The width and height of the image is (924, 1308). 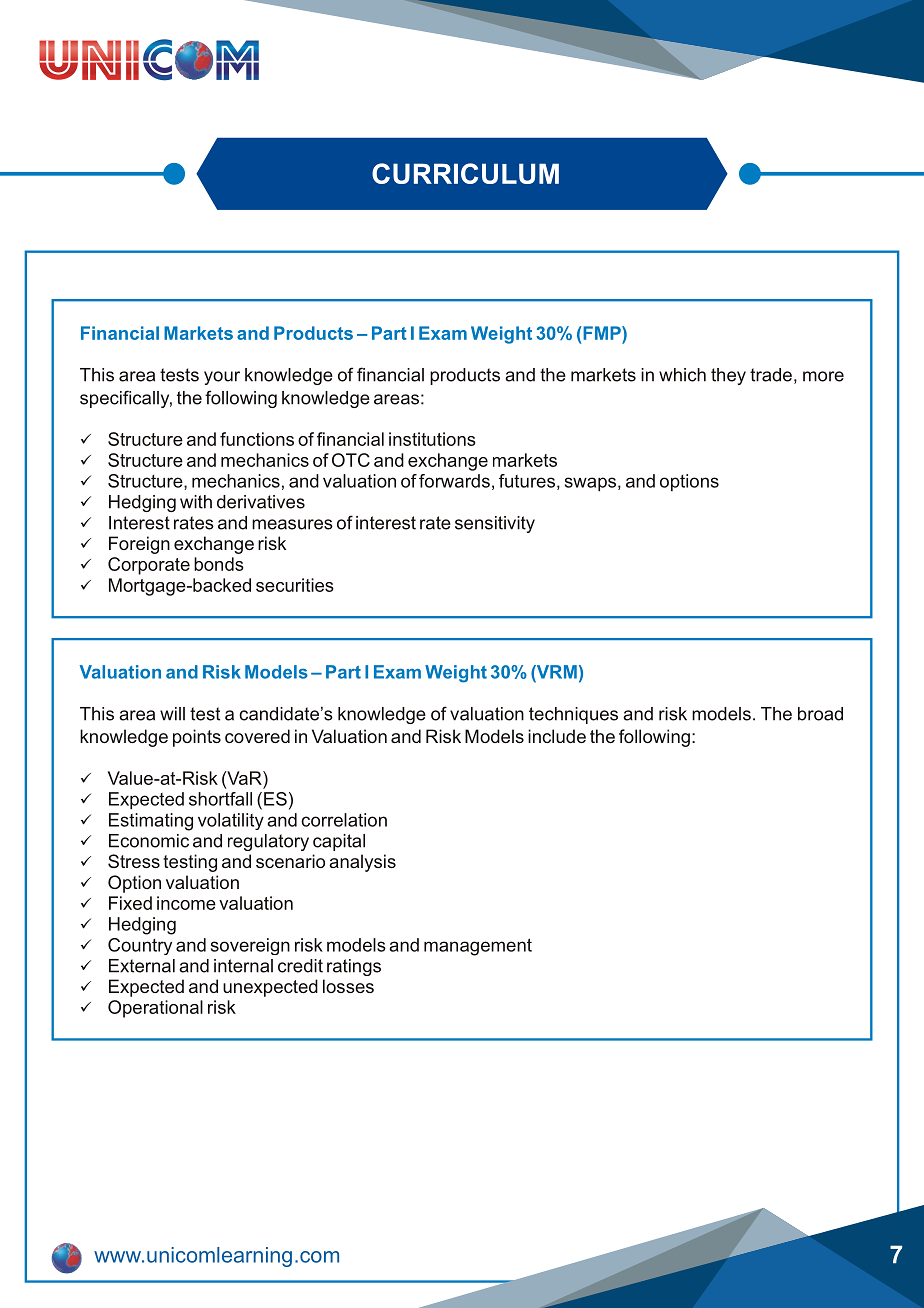 What do you see at coordinates (728, 376) in the image?
I see `they` at bounding box center [728, 376].
